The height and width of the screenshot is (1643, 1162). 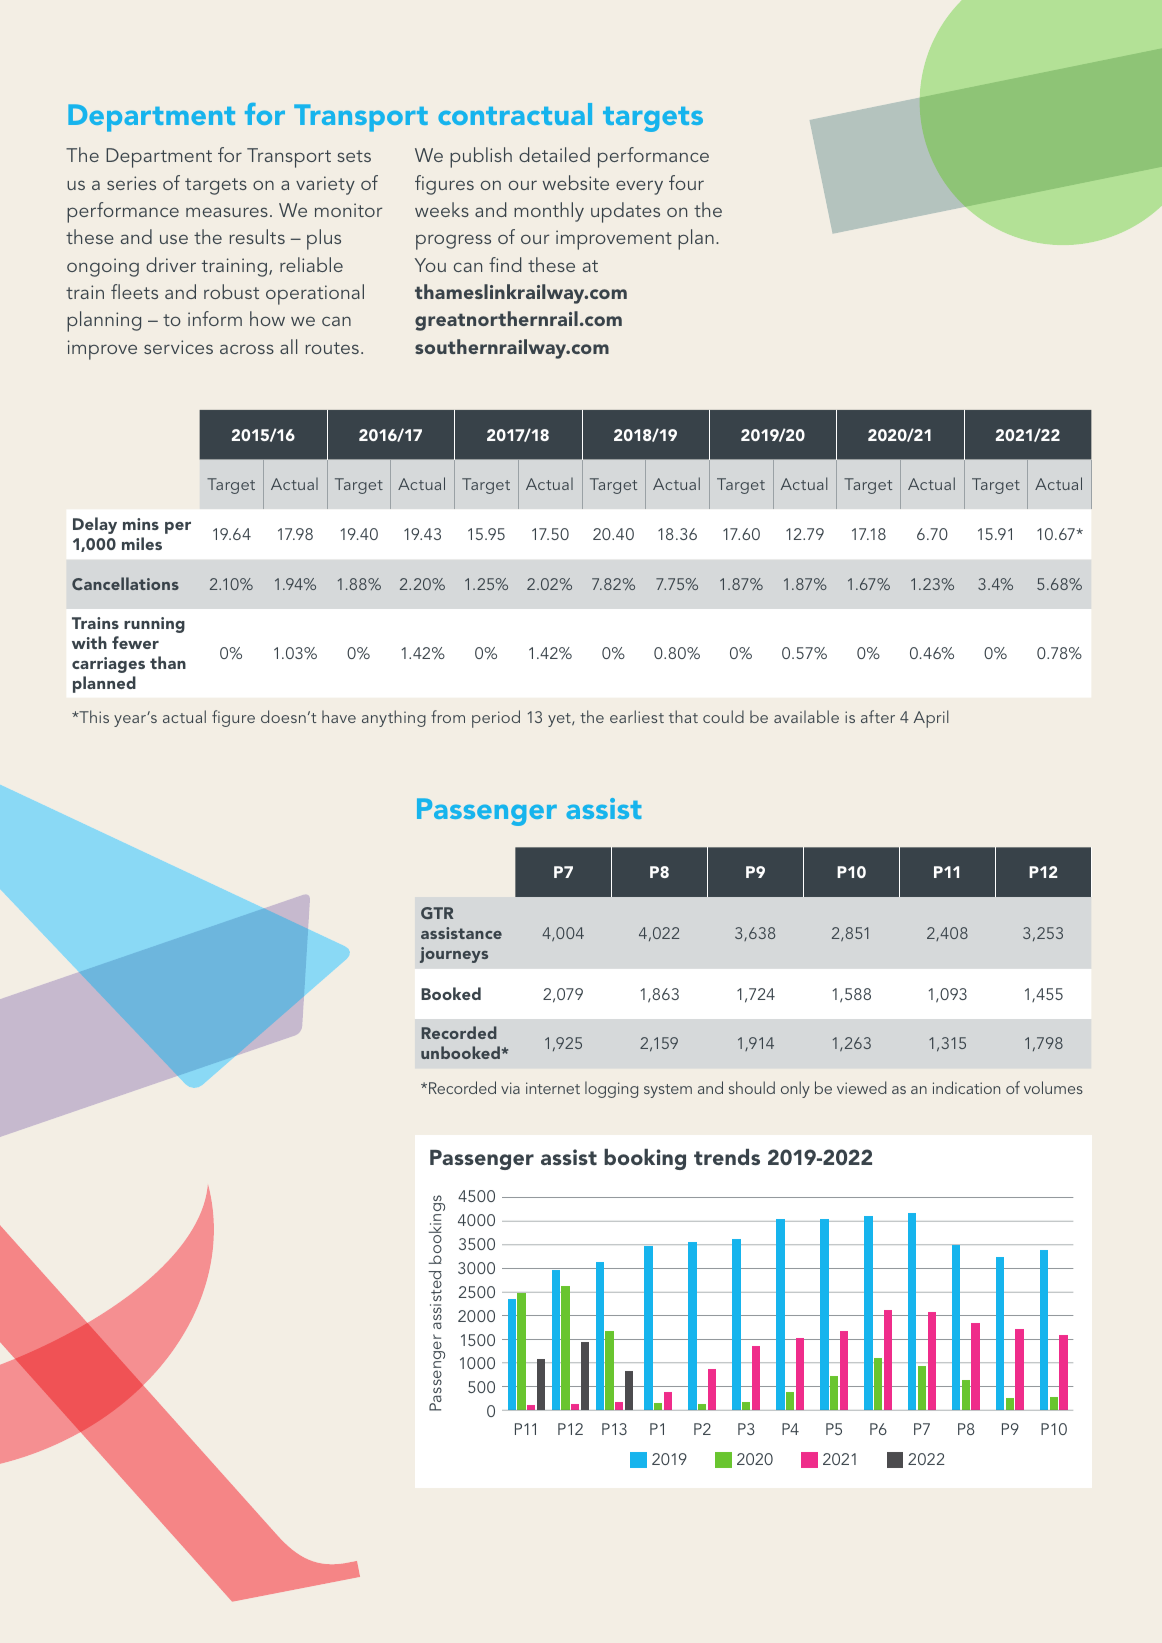 I want to click on four, so click(x=686, y=182).
